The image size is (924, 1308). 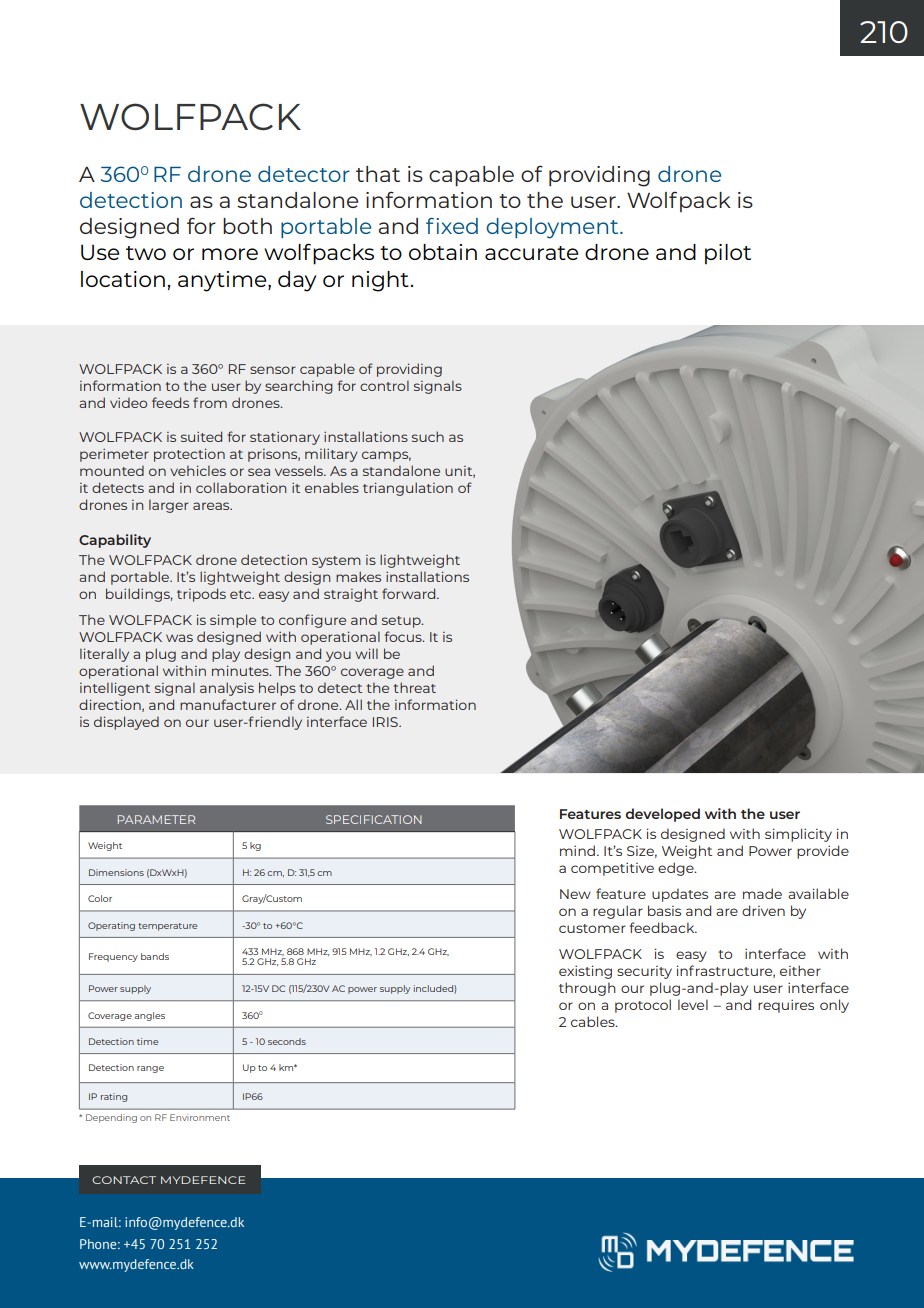 What do you see at coordinates (428, 436) in the screenshot?
I see `such` at bounding box center [428, 436].
